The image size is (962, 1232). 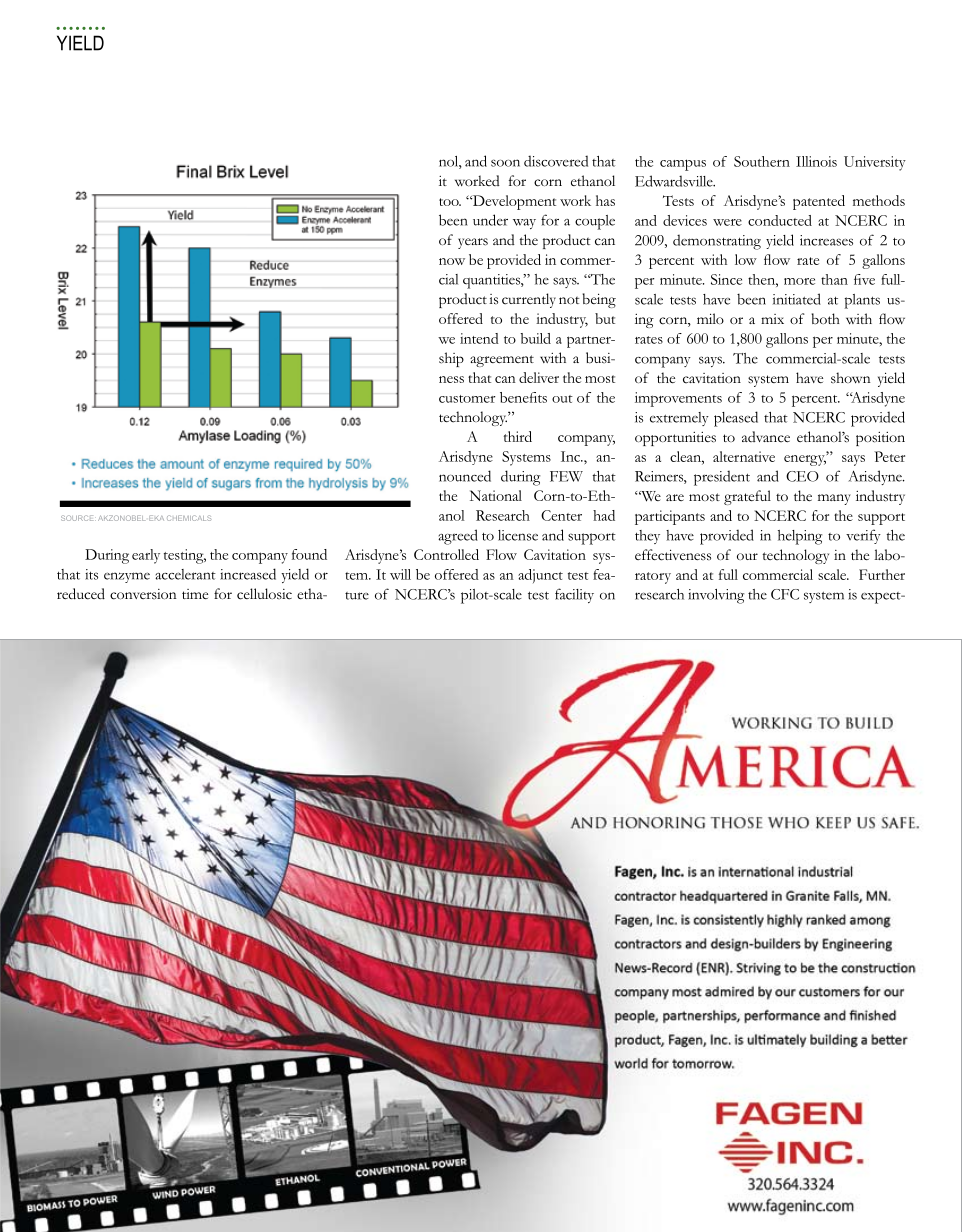 I want to click on CHEMICALS, so click(x=189, y=518).
